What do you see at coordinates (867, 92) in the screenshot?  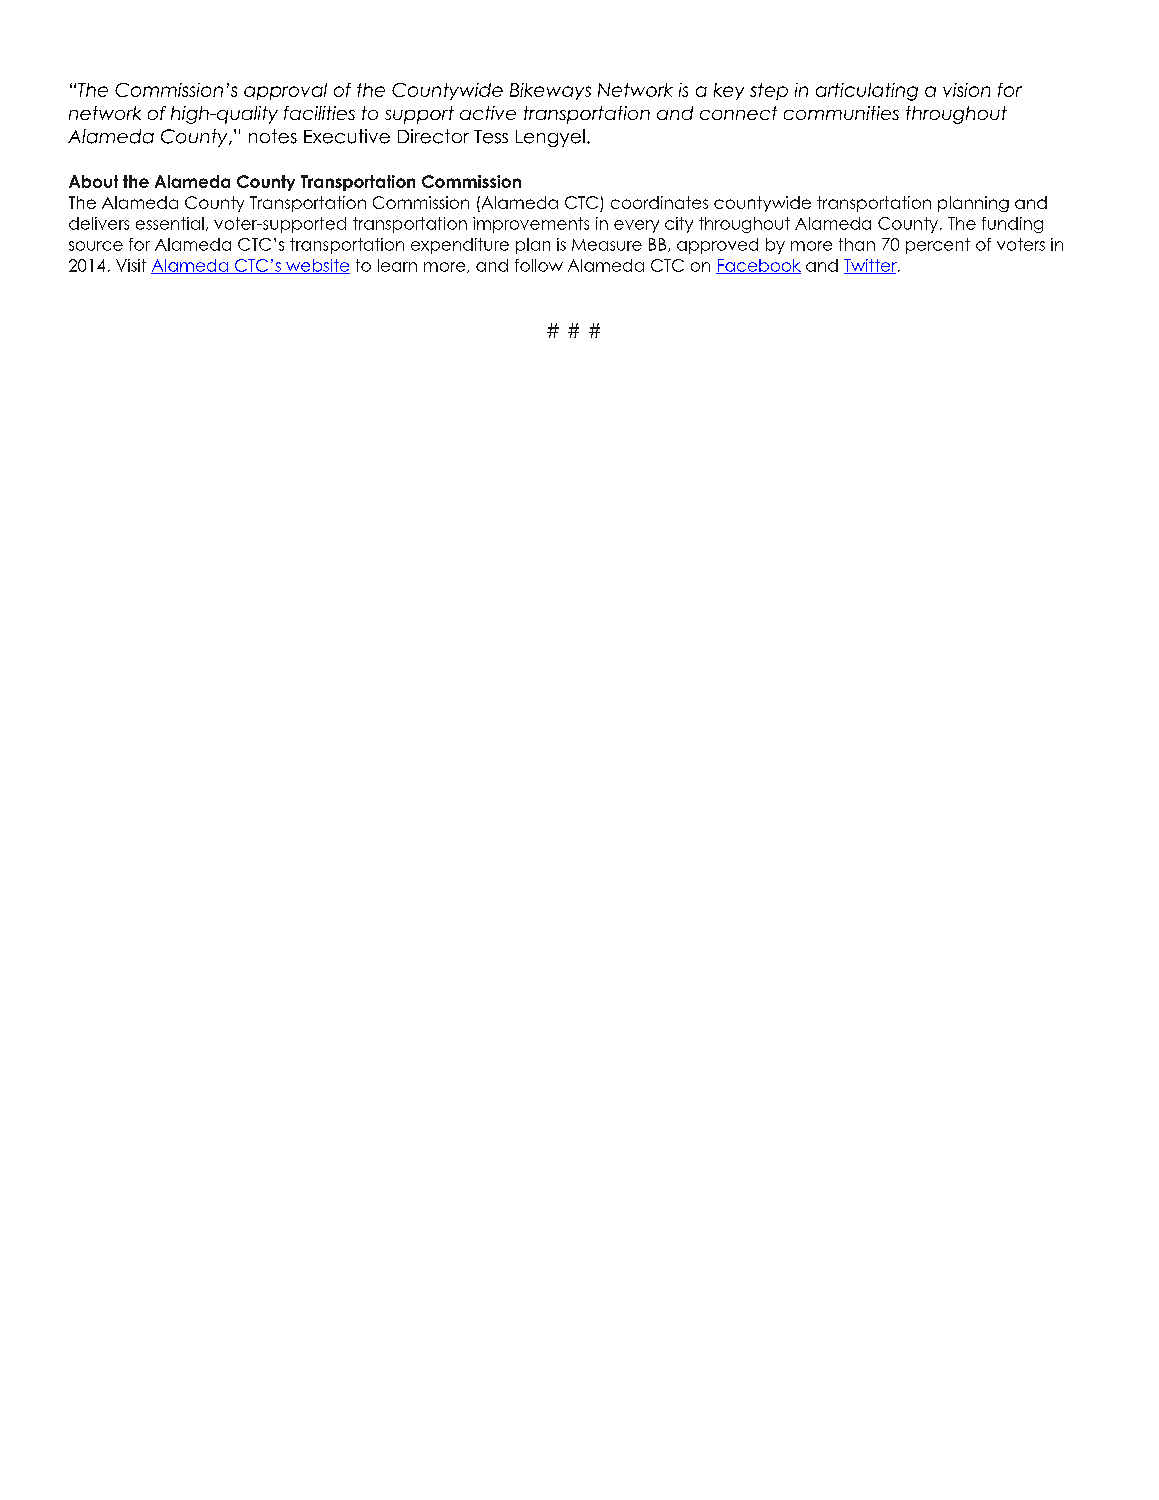 I see `articulating` at bounding box center [867, 92].
